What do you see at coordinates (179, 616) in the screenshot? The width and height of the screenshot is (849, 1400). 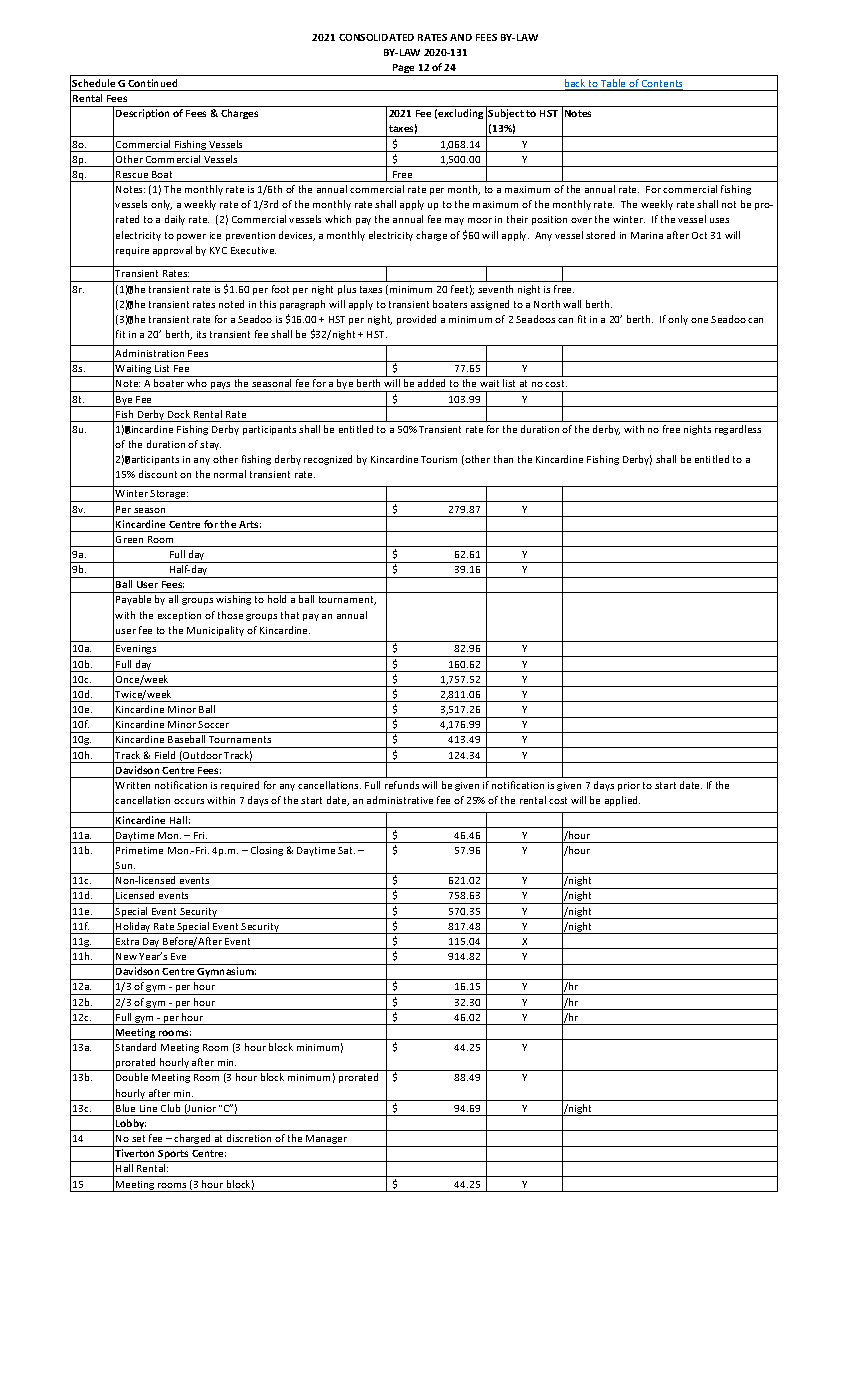 I see `exception` at bounding box center [179, 616].
